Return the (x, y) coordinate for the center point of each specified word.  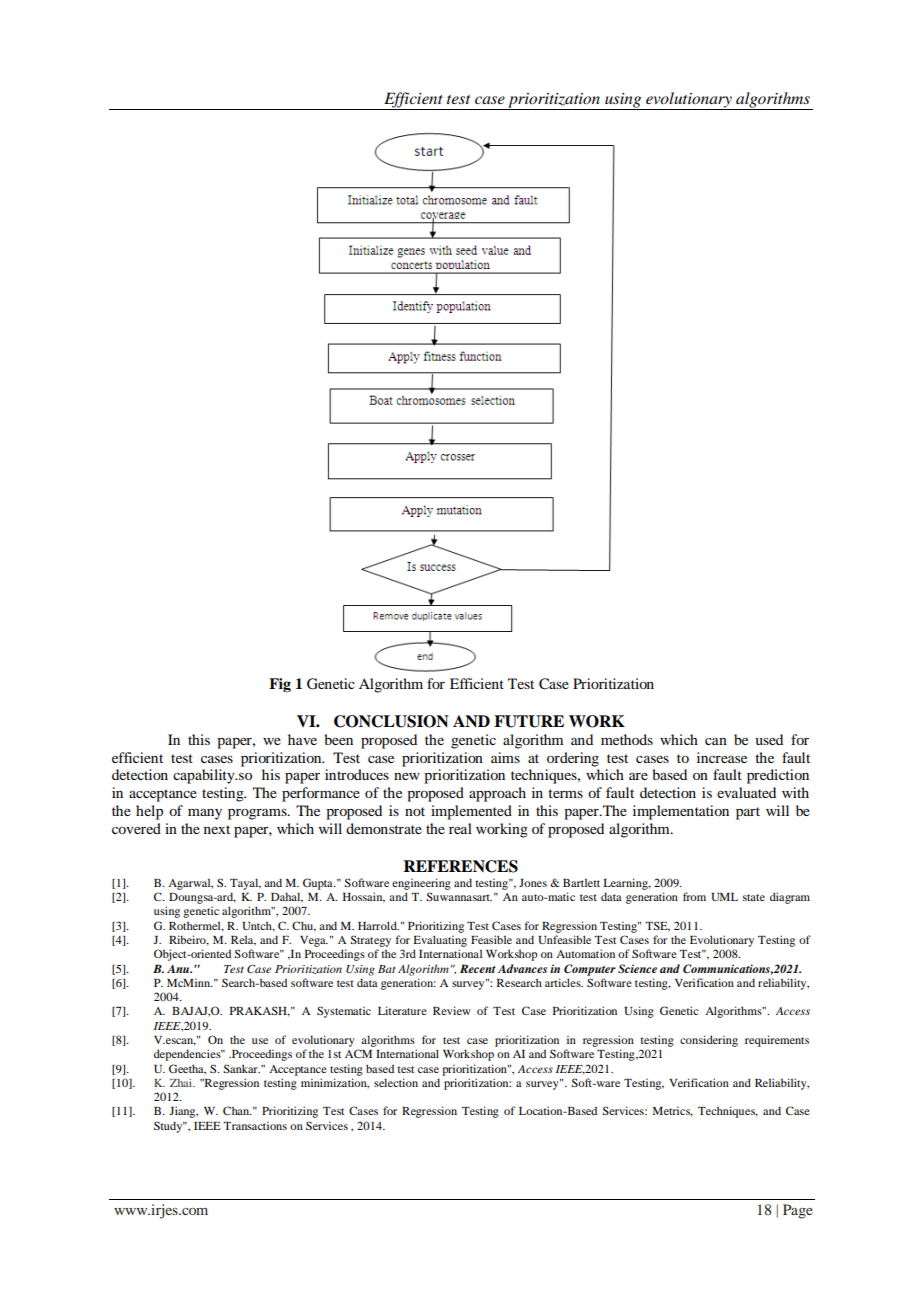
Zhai (182, 1082)
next (217, 829)
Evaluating (440, 941)
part (748, 813)
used (769, 739)
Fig (280, 685)
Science (637, 968)
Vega (314, 941)
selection (396, 1082)
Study (169, 1127)
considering (709, 1041)
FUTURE (529, 721)
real (460, 828)
